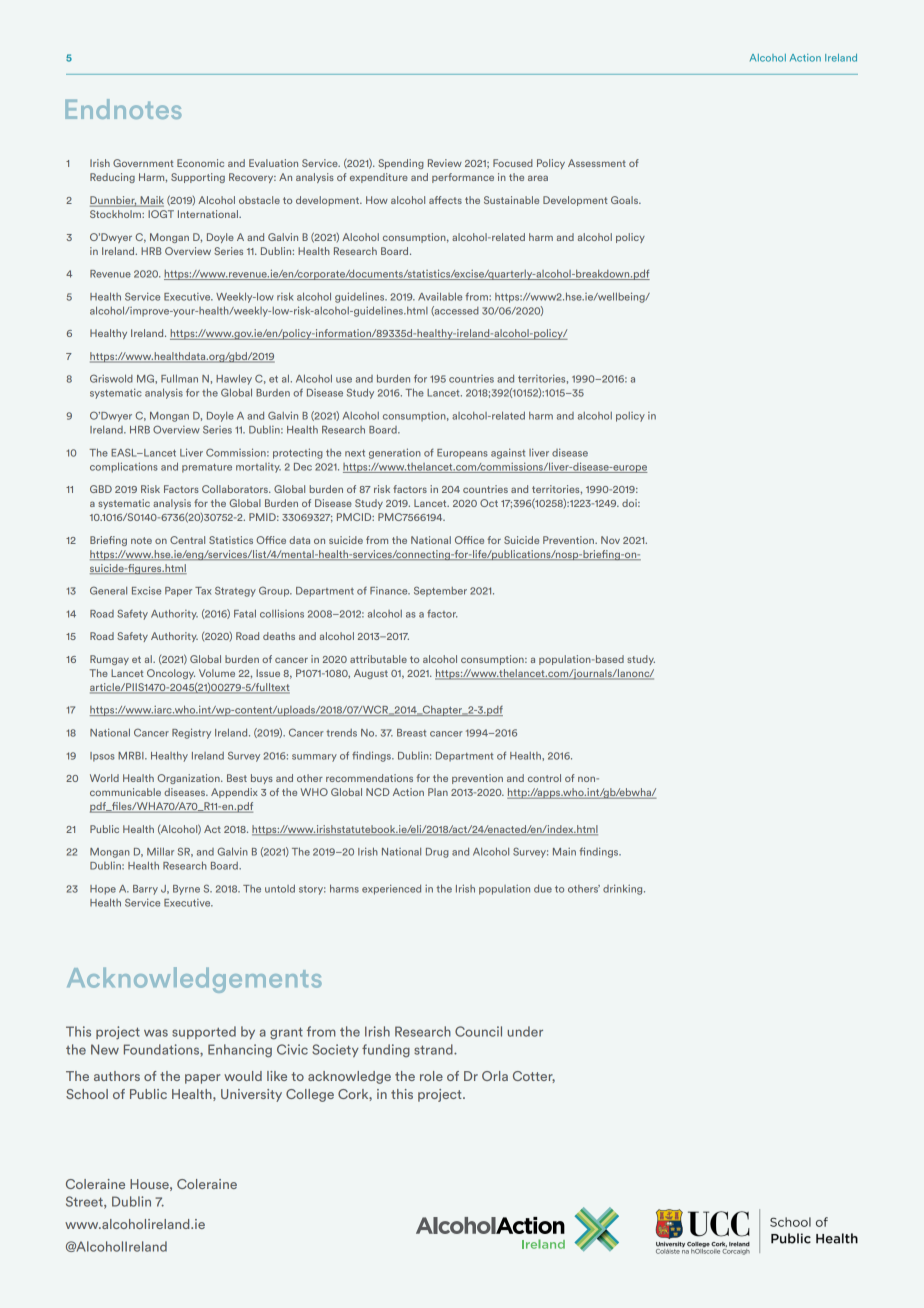 The image size is (924, 1308). What do you see at coordinates (538, 178) in the page?
I see `area` at bounding box center [538, 178].
